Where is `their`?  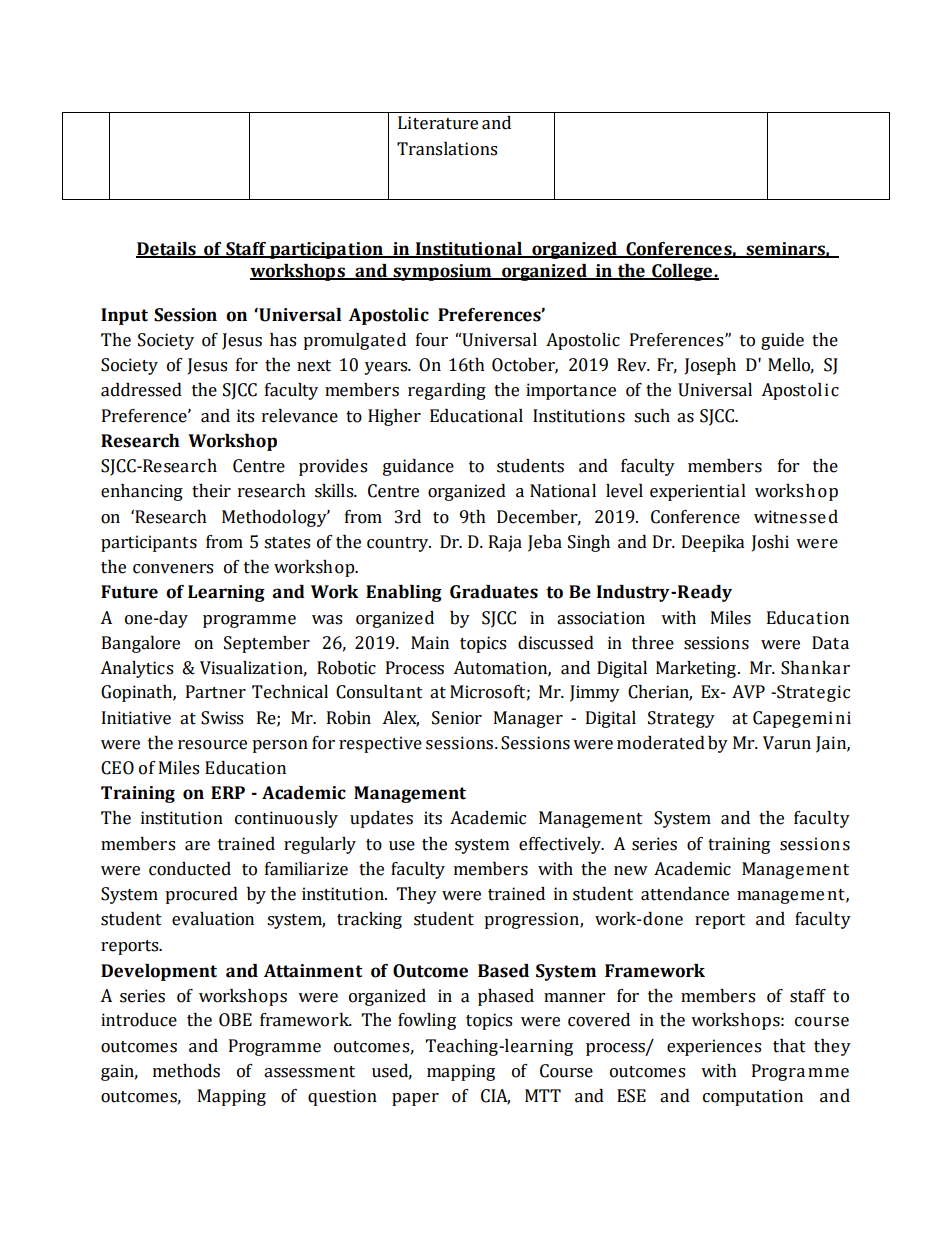 their is located at coordinates (211, 491).
